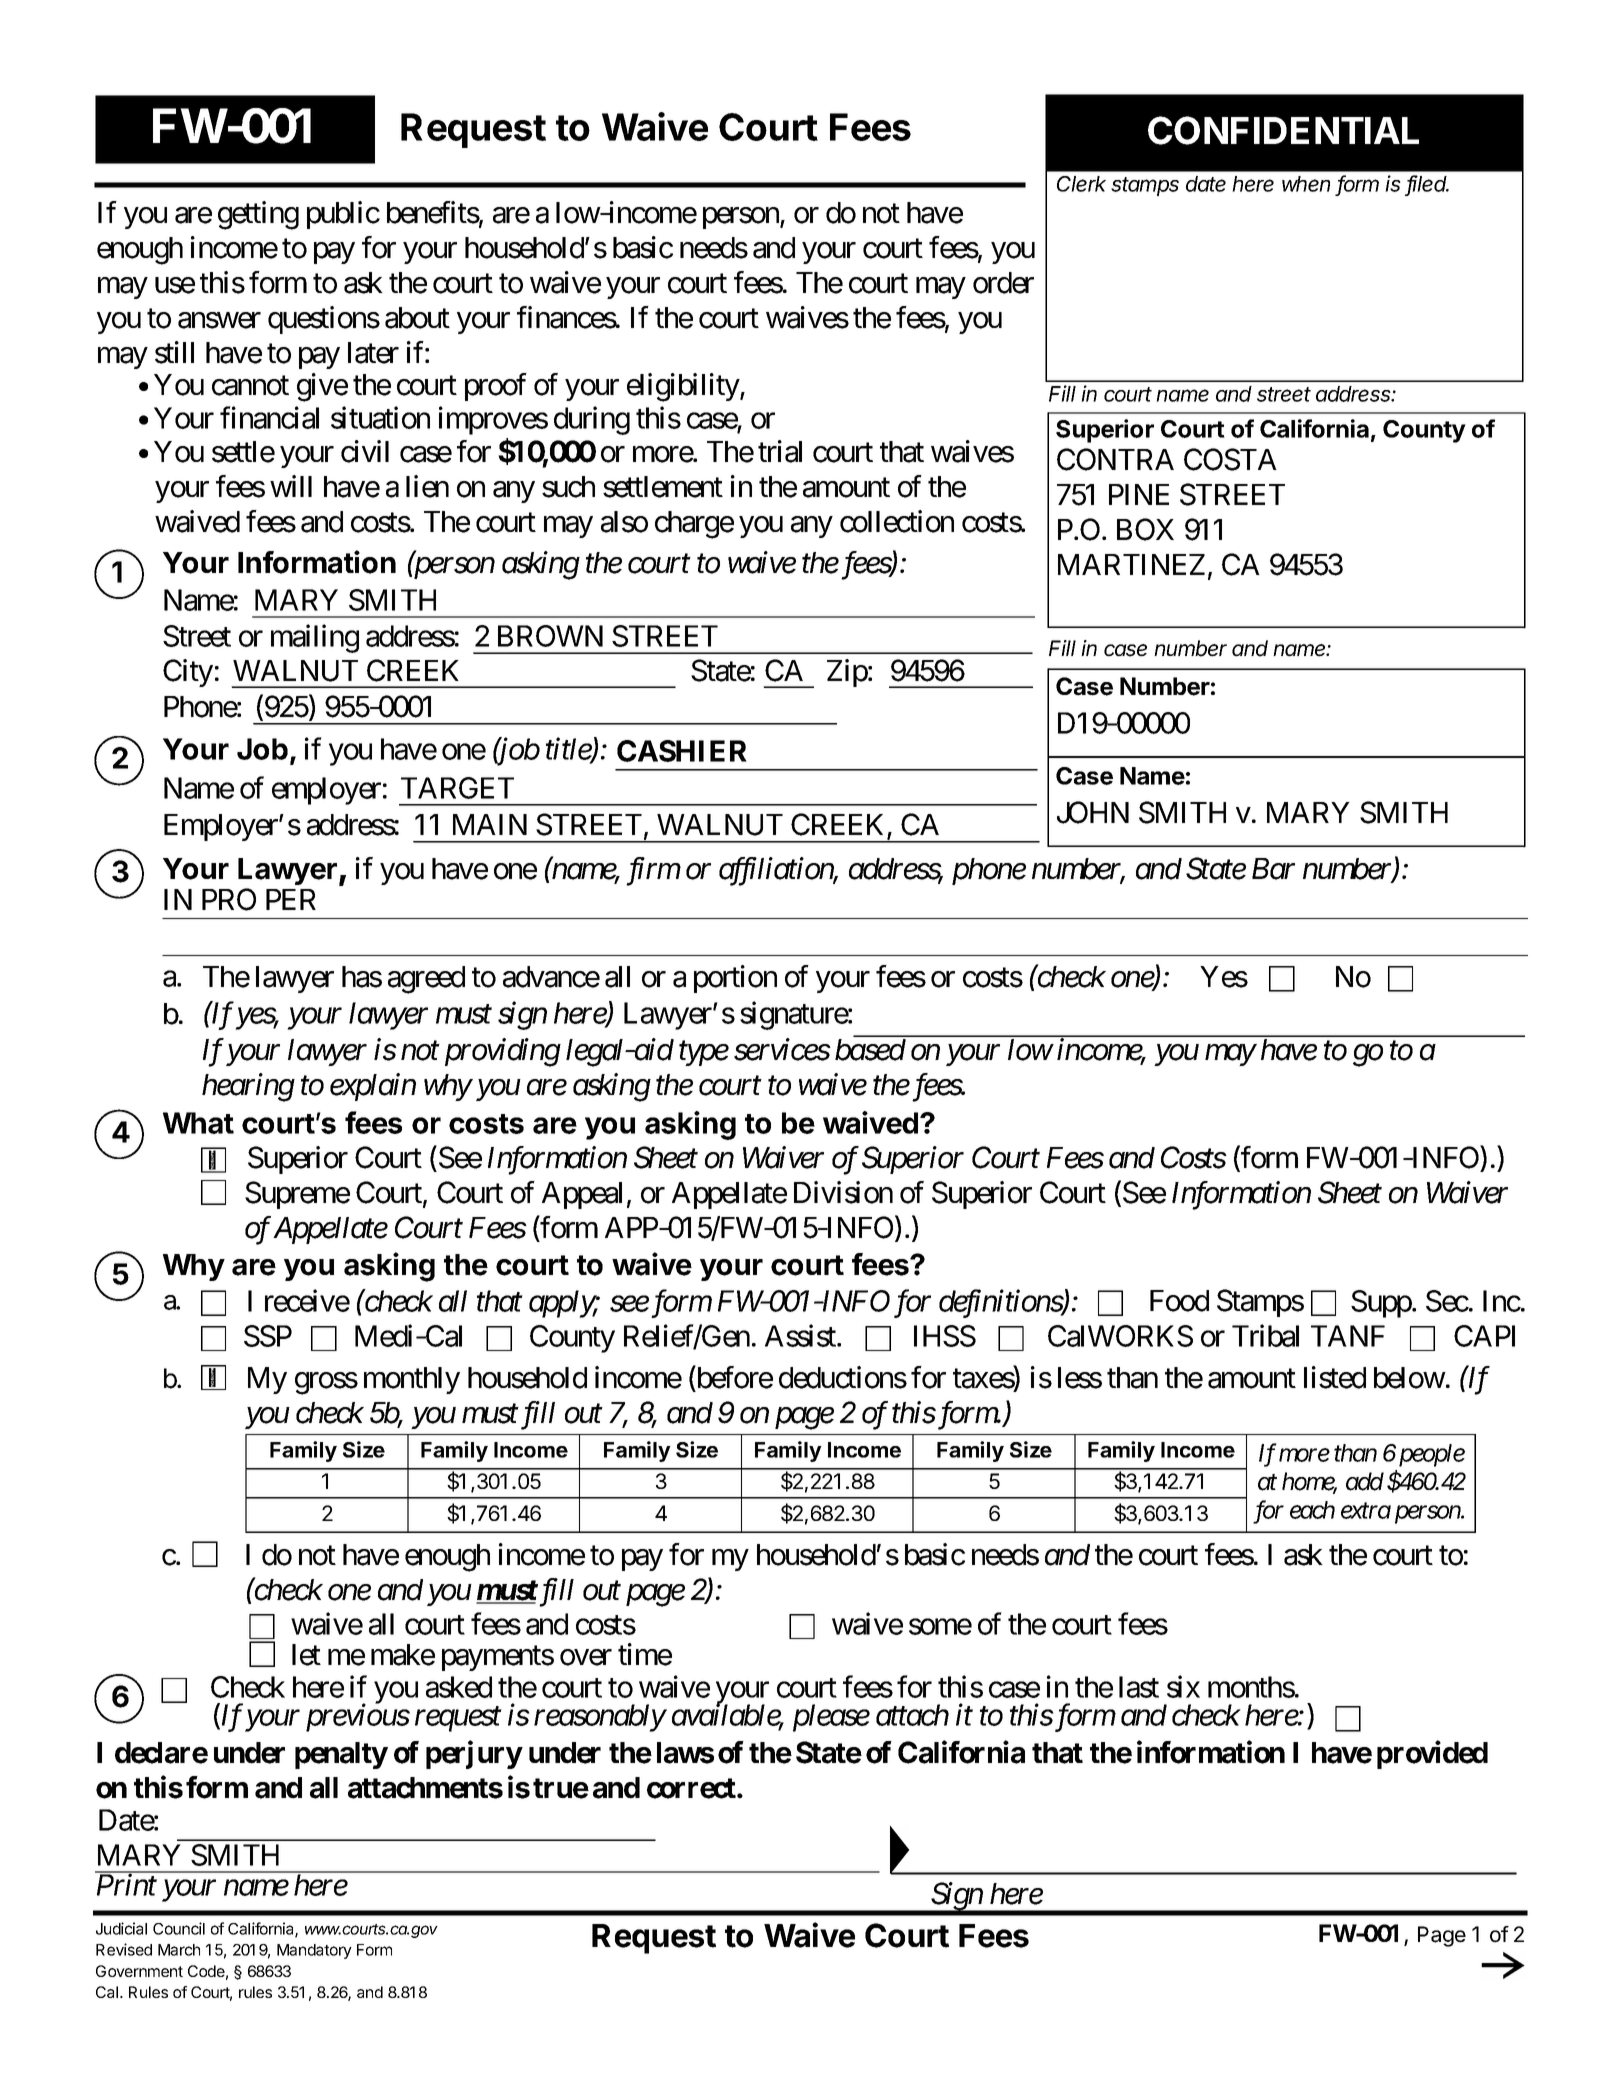  What do you see at coordinates (1179, 1301) in the screenshot?
I see `Food` at bounding box center [1179, 1301].
